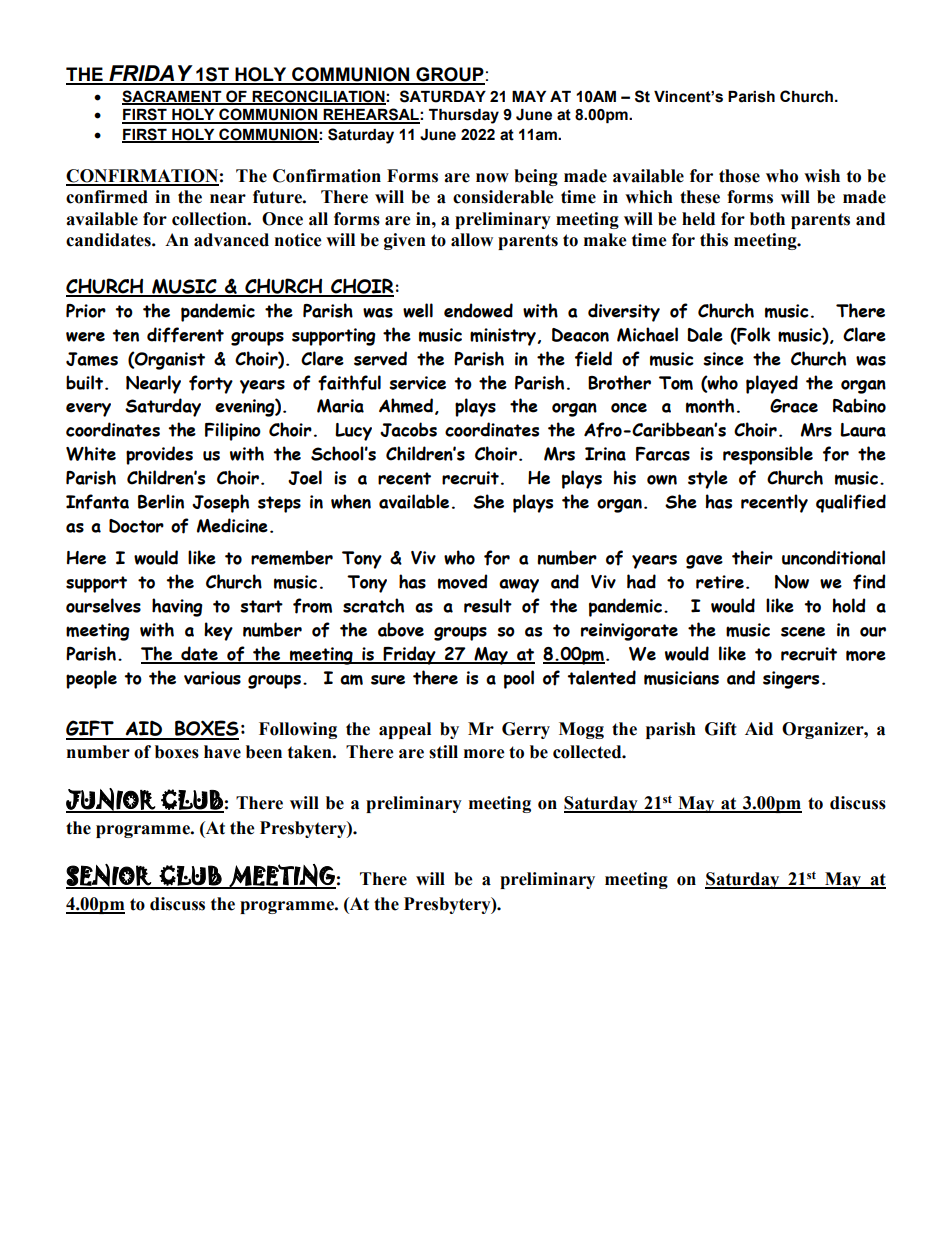 The image size is (952, 1233). What do you see at coordinates (791, 680) in the page?
I see `singers` at bounding box center [791, 680].
